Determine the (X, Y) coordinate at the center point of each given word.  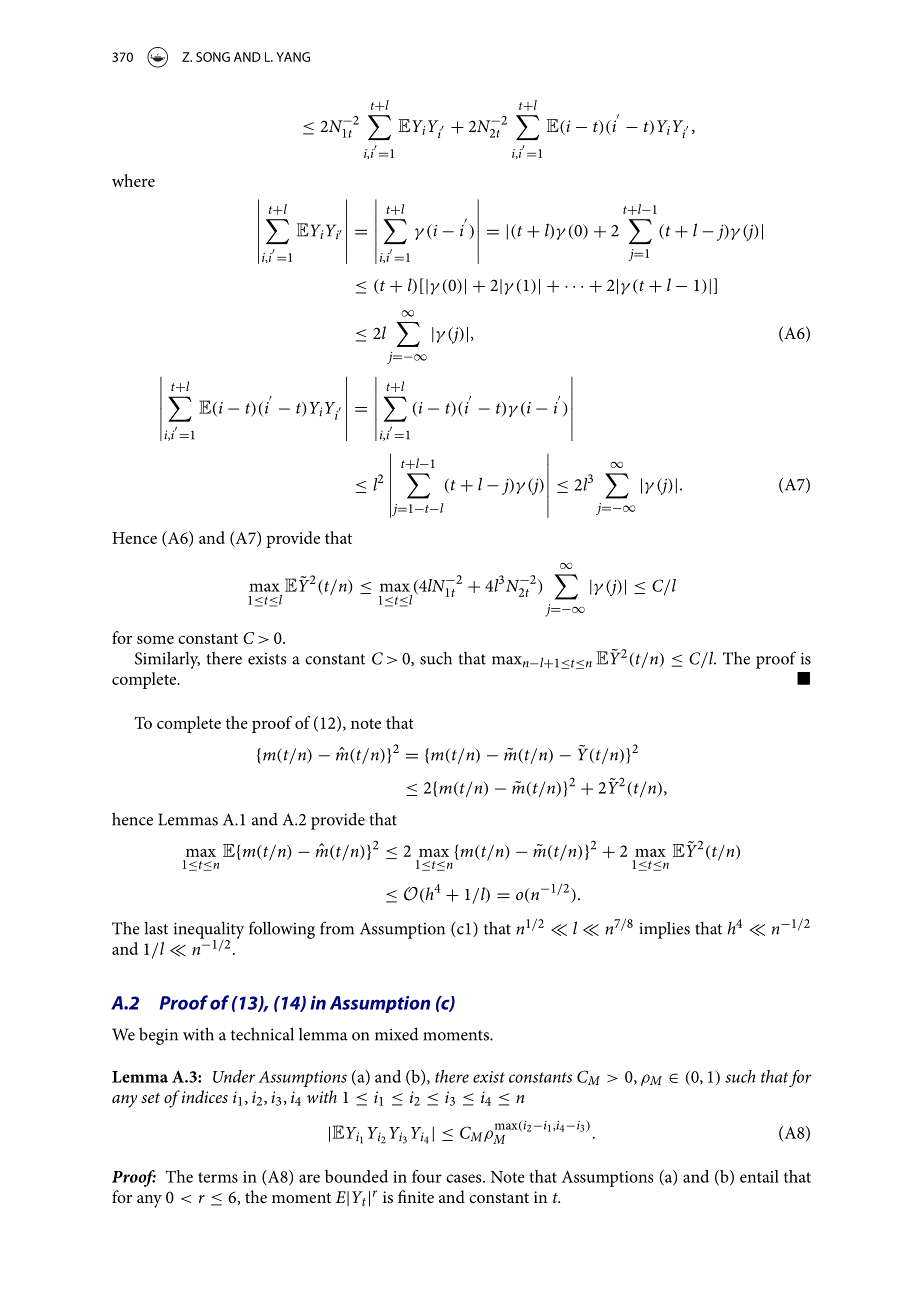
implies (664, 930)
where (133, 180)
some (155, 640)
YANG (293, 57)
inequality (209, 931)
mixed (397, 1034)
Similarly (167, 660)
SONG (213, 57)
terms (218, 1177)
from (337, 928)
